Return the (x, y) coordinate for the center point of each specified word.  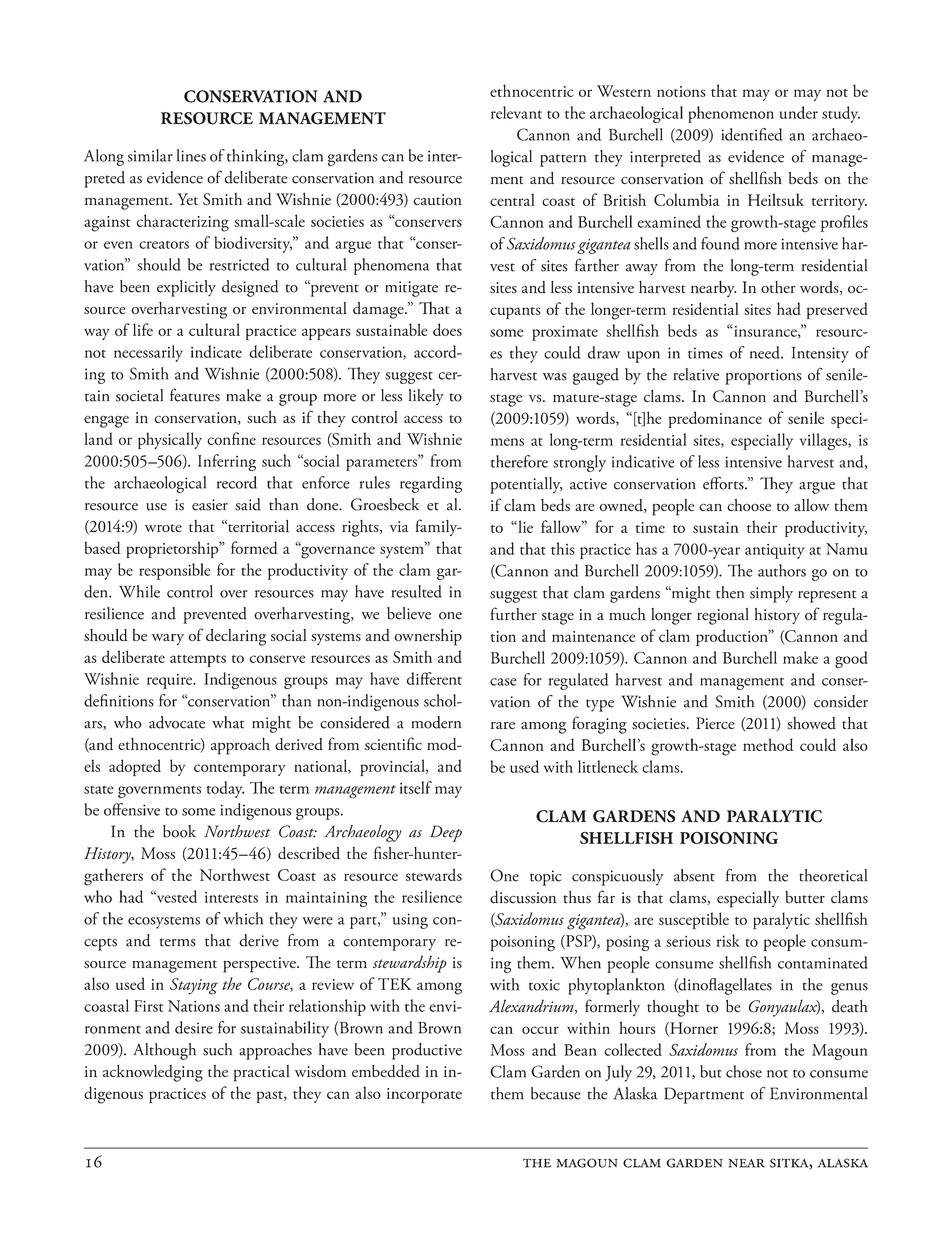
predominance (715, 419)
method (768, 744)
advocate (177, 722)
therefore (519, 461)
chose (744, 1071)
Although (164, 1051)
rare (503, 725)
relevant (516, 112)
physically (170, 440)
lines (191, 155)
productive (427, 1051)
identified (751, 134)
